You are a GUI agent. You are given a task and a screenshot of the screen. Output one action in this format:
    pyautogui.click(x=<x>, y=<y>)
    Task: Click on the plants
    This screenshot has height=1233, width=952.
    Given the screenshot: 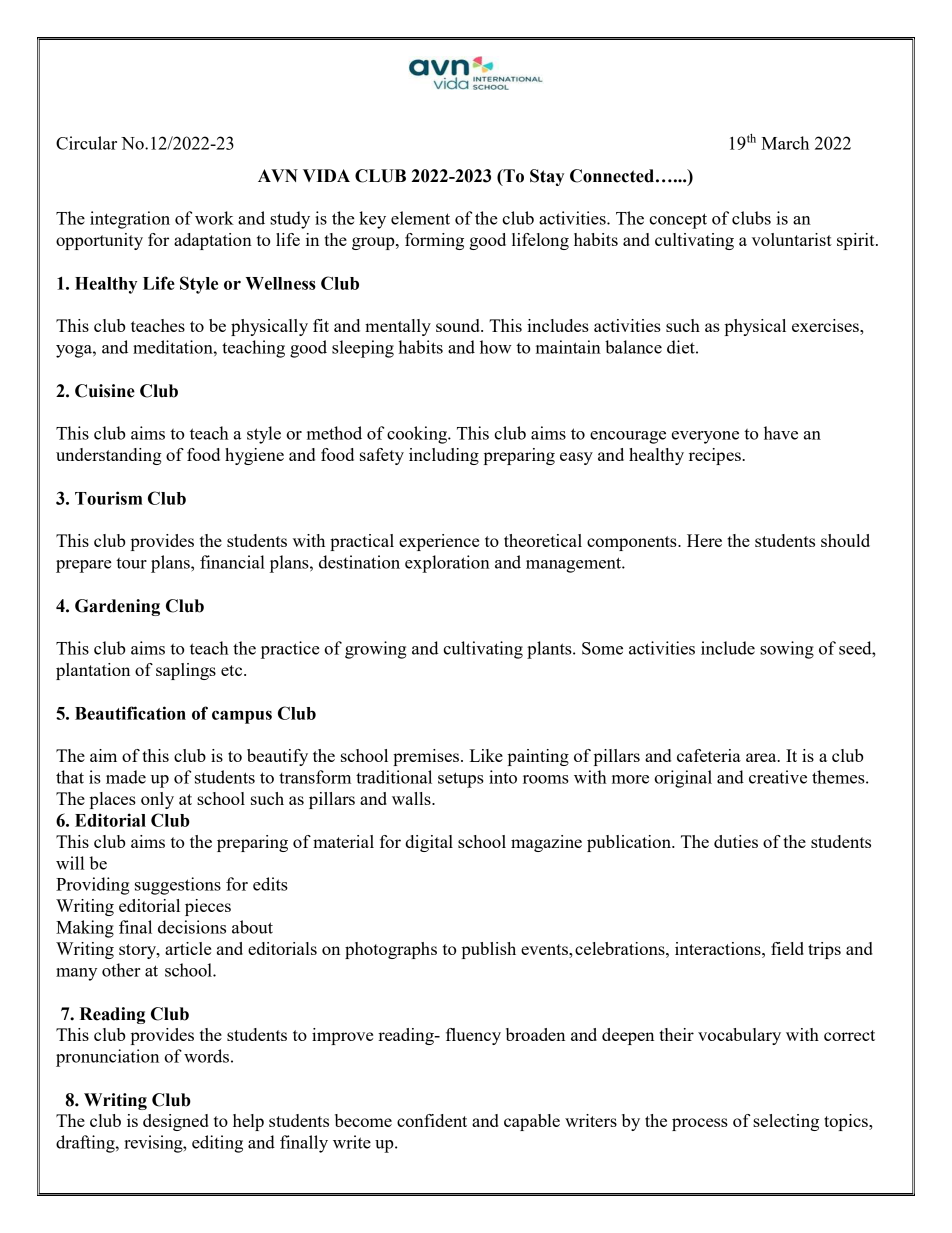 What is the action you would take?
    pyautogui.click(x=550, y=650)
